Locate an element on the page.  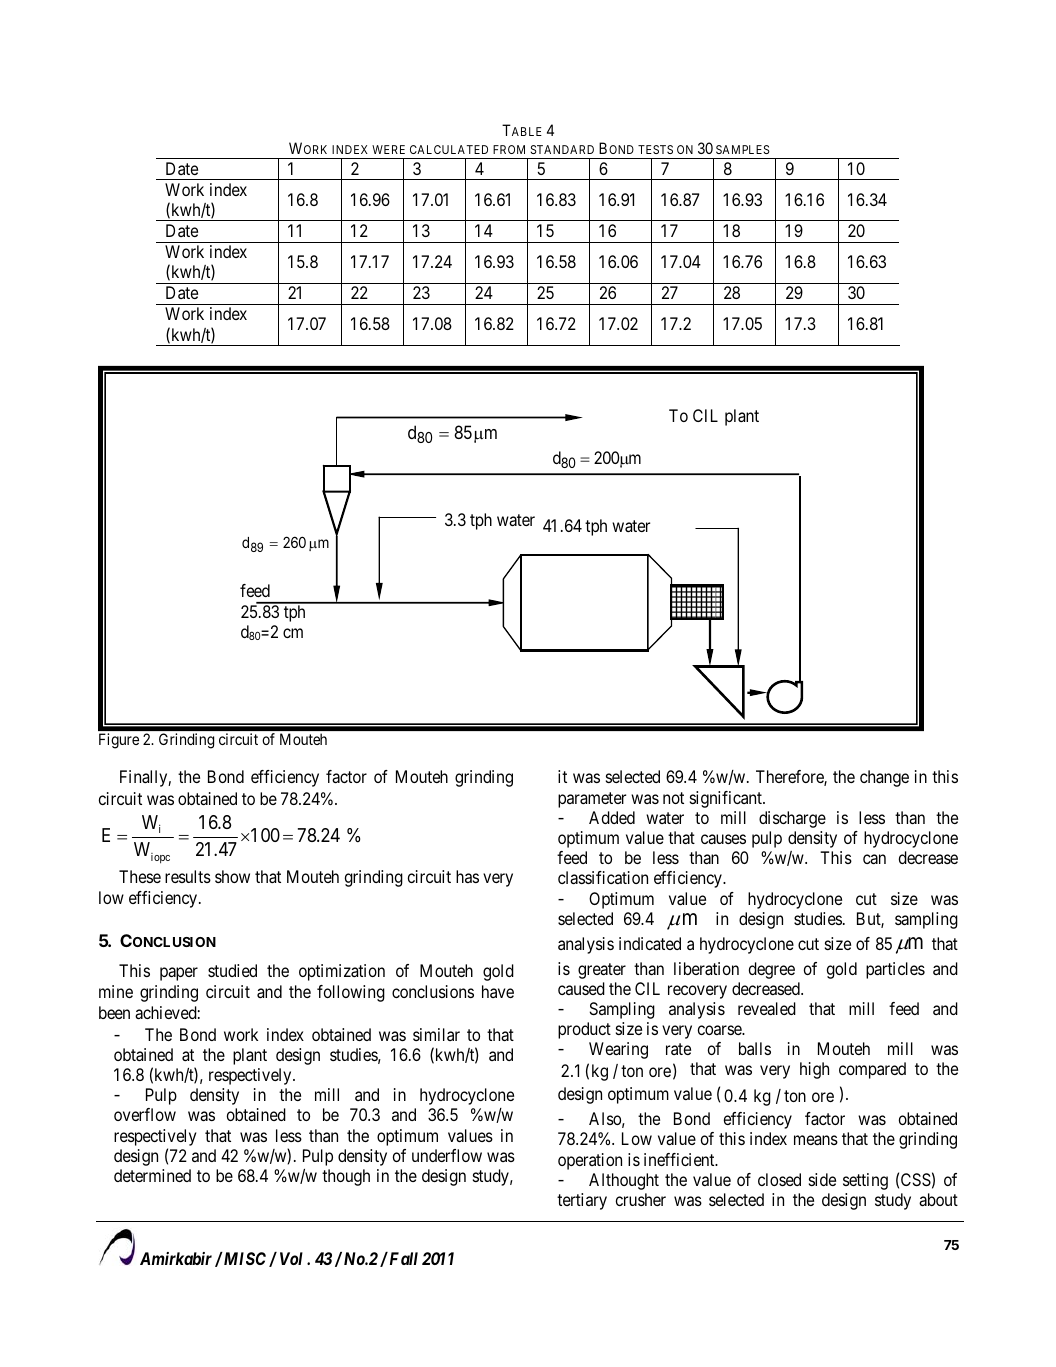
FROM is located at coordinates (509, 149).
